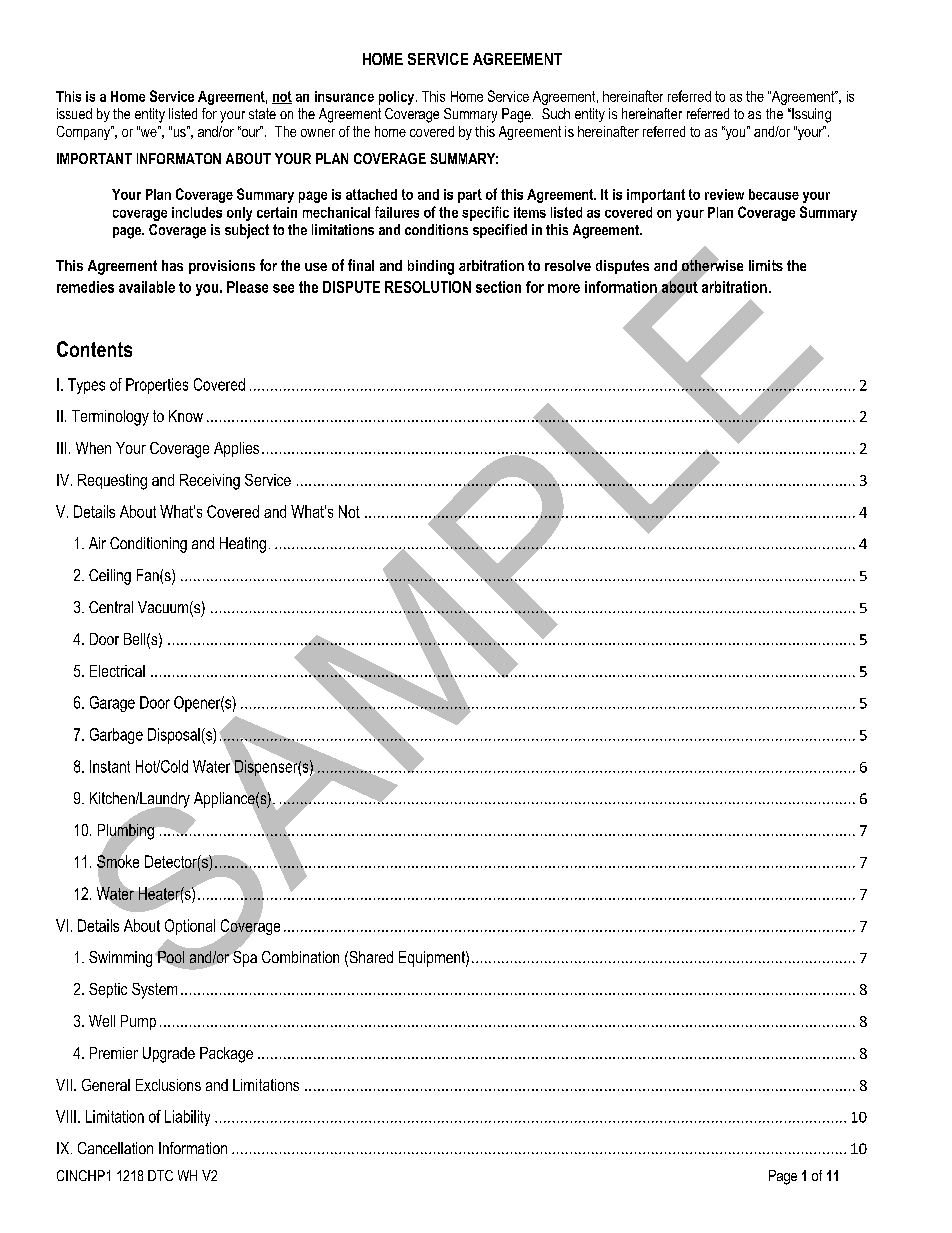  I want to click on limits, so click(766, 265).
